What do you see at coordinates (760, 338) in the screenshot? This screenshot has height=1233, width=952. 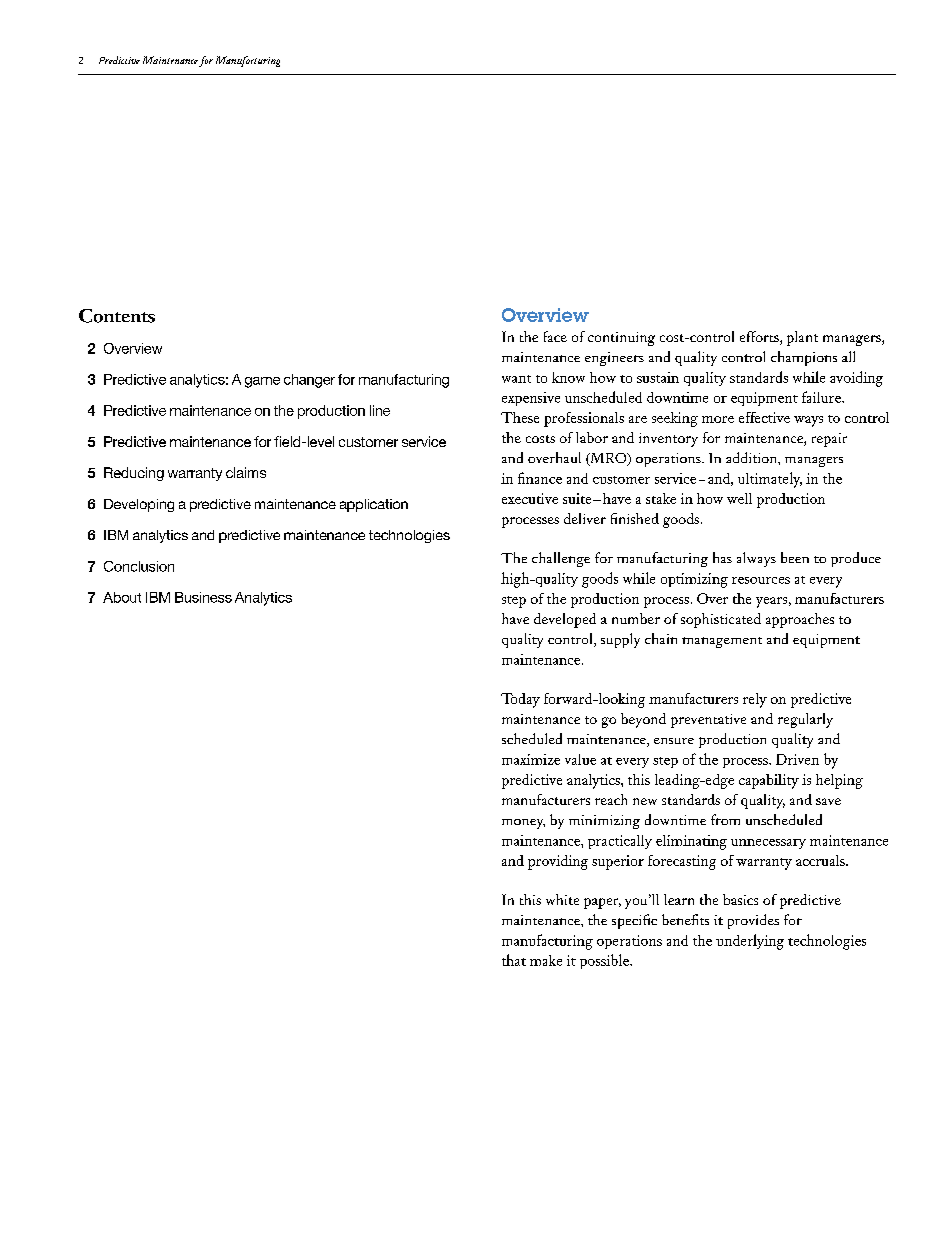 I see `efforts` at bounding box center [760, 338].
